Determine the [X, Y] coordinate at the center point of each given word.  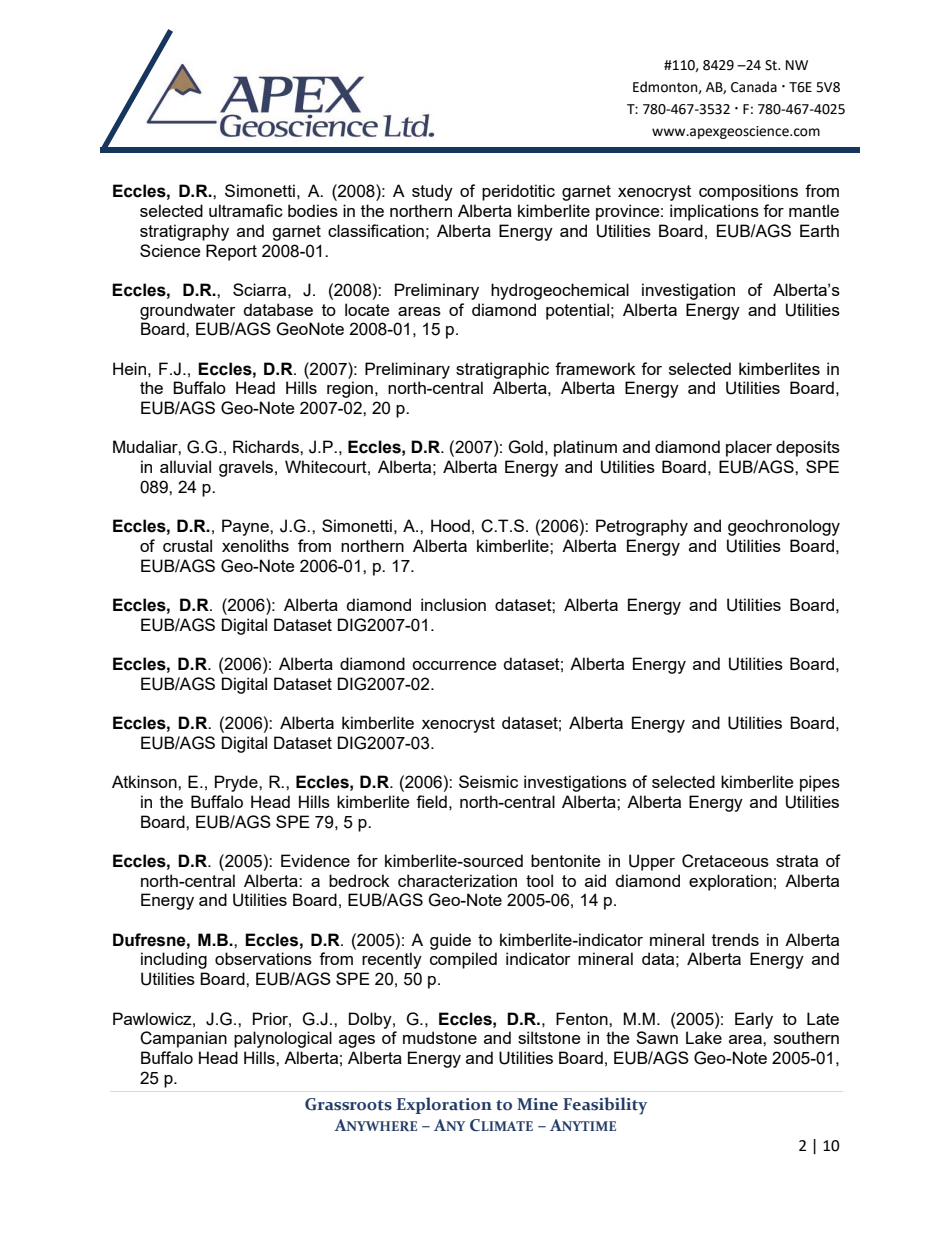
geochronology [784, 527]
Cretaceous [725, 861]
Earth [819, 230]
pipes [820, 783]
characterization [457, 880]
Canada [754, 87]
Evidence [315, 860]
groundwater [187, 311]
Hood [450, 525]
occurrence [454, 665]
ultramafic [246, 210]
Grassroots [348, 1104]
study [432, 192]
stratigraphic [502, 370]
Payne [246, 527]
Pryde [237, 783]
